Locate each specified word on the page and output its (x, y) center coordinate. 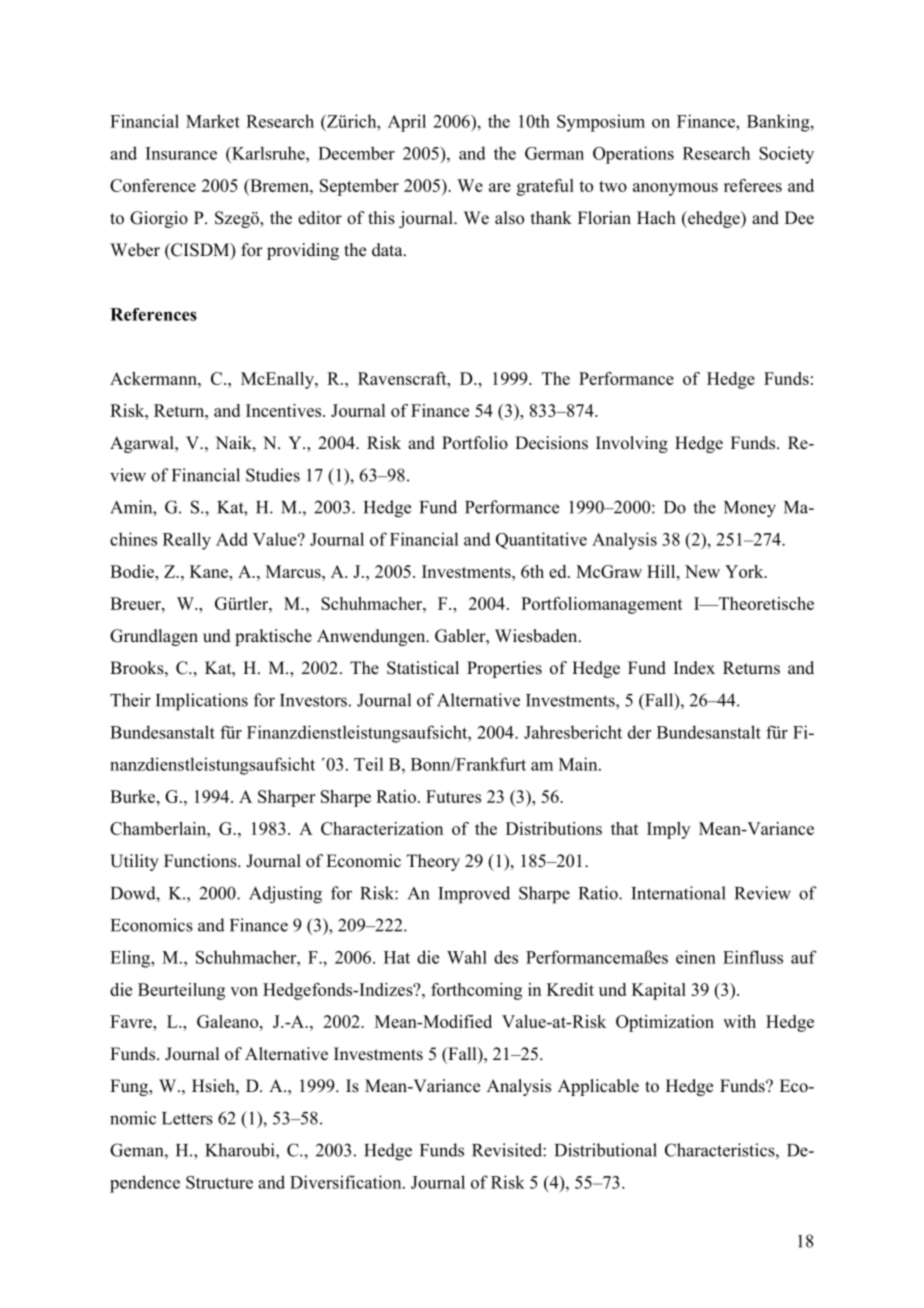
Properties (504, 669)
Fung (130, 1087)
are (500, 187)
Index (694, 668)
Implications (202, 702)
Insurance (181, 153)
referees (753, 185)
